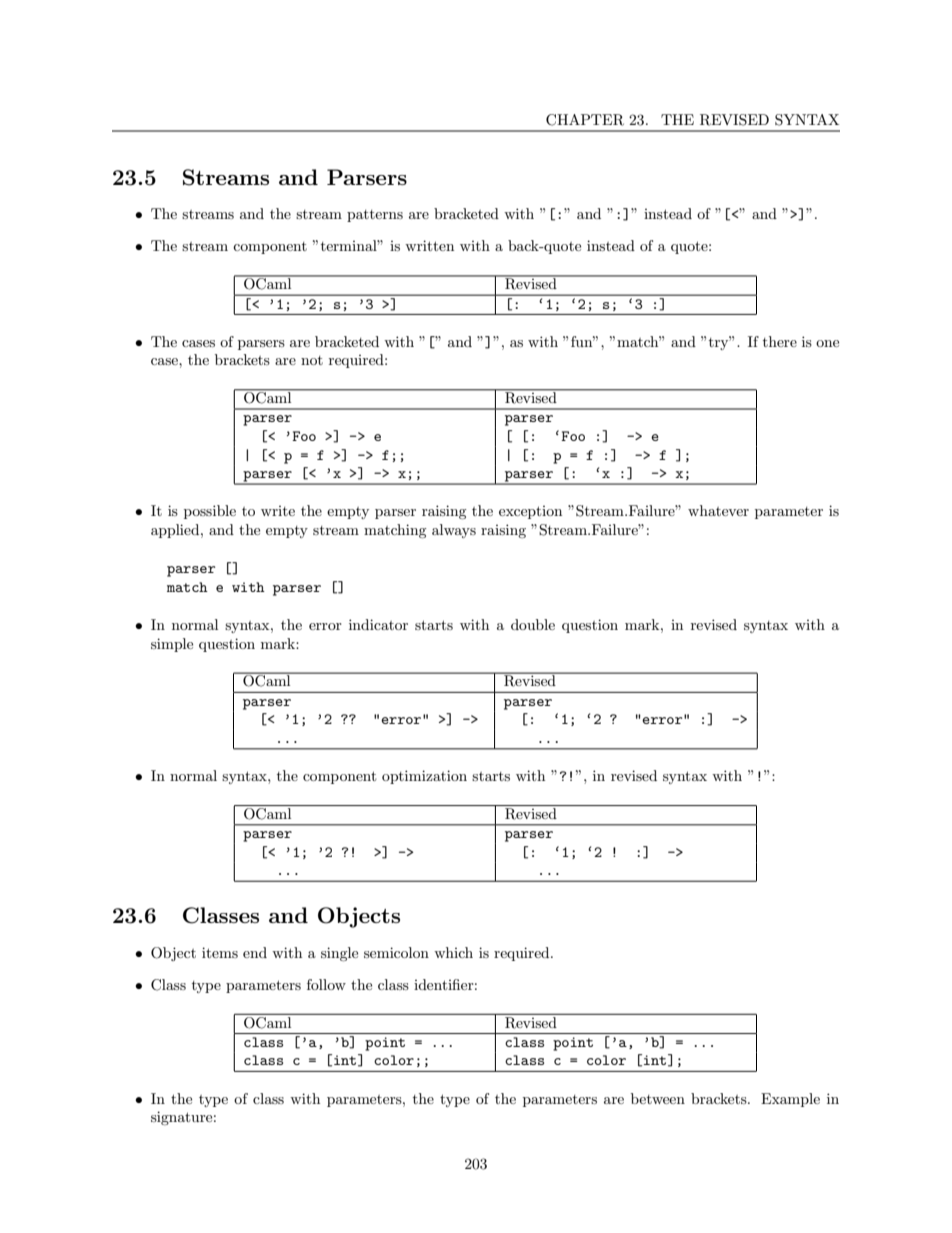  I want to click on there, so click(780, 341).
